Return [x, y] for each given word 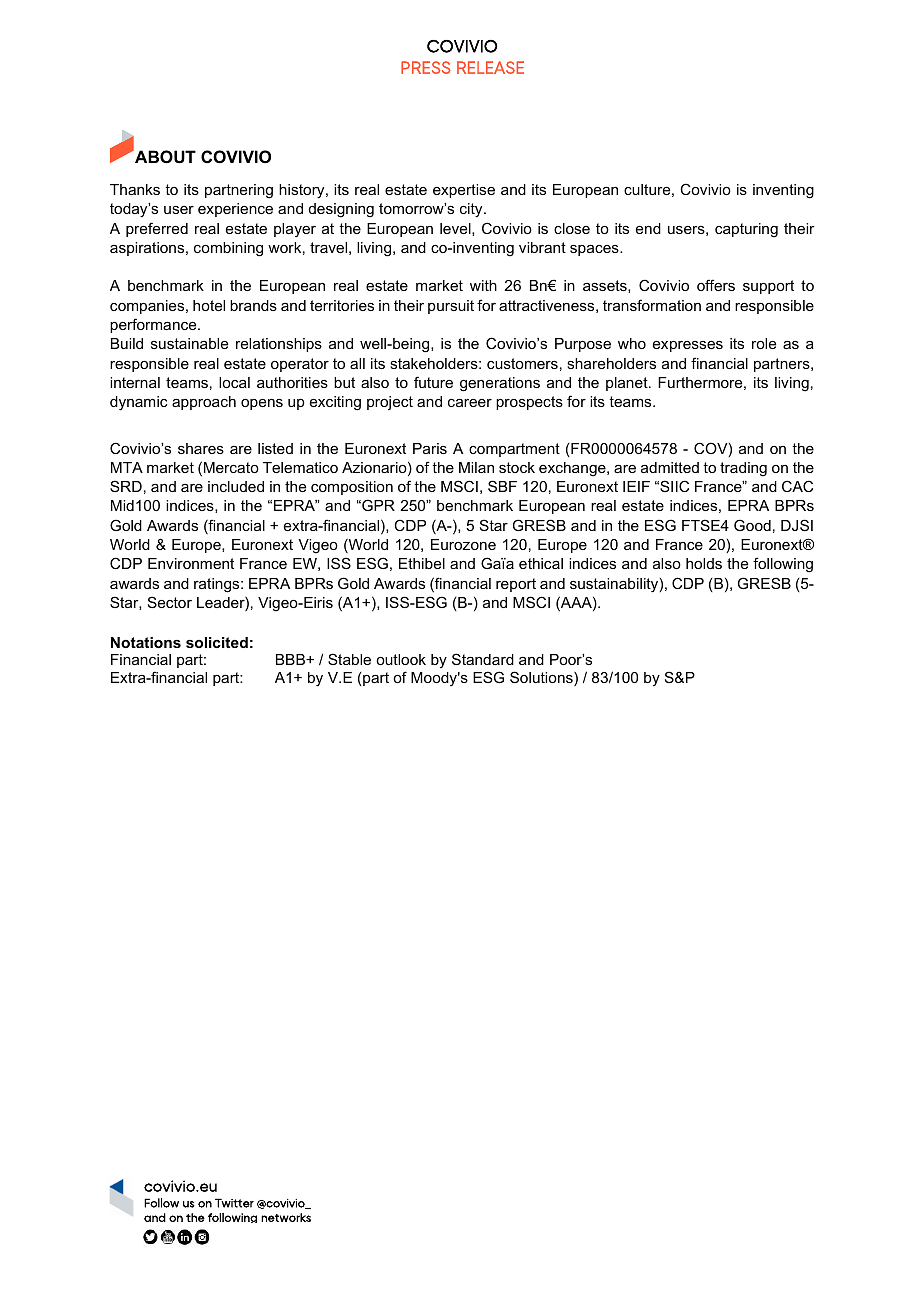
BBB [292, 659]
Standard [483, 659]
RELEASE [490, 67]
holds [704, 563]
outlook [401, 659]
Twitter [234, 1203]
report [516, 585]
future [433, 382]
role [764, 343]
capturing [746, 230]
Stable [349, 659]
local [234, 382]
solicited [217, 642]
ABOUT [164, 156]
